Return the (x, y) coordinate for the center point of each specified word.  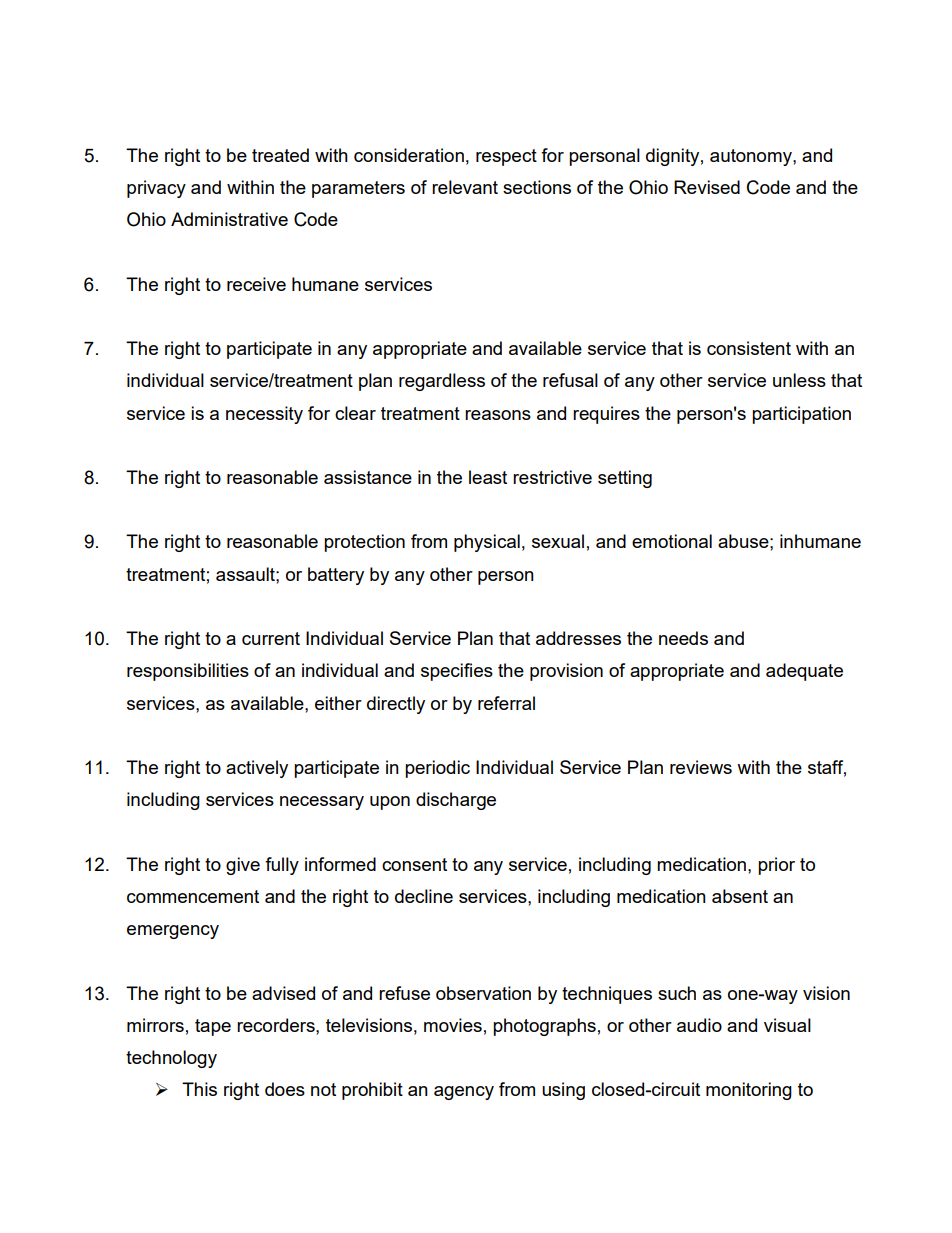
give (243, 866)
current (271, 638)
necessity (264, 415)
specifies (457, 672)
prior (776, 866)
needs (683, 638)
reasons (498, 415)
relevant (465, 187)
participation (801, 415)
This (199, 1089)
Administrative (229, 219)
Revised (707, 187)
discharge (456, 801)
